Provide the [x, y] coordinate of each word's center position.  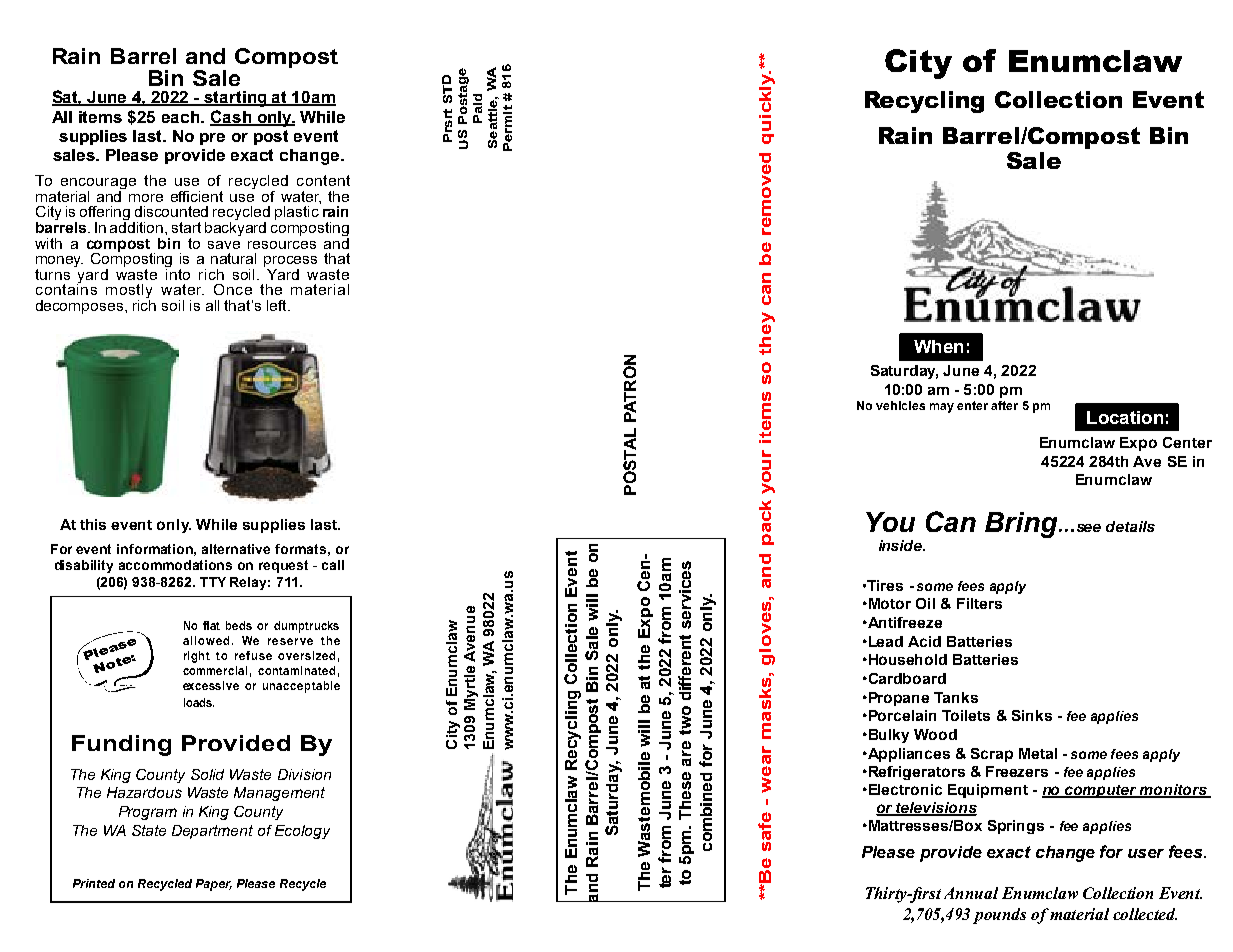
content [323, 180]
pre [212, 139]
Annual [971, 893]
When [938, 346]
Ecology [302, 832]
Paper [214, 885]
